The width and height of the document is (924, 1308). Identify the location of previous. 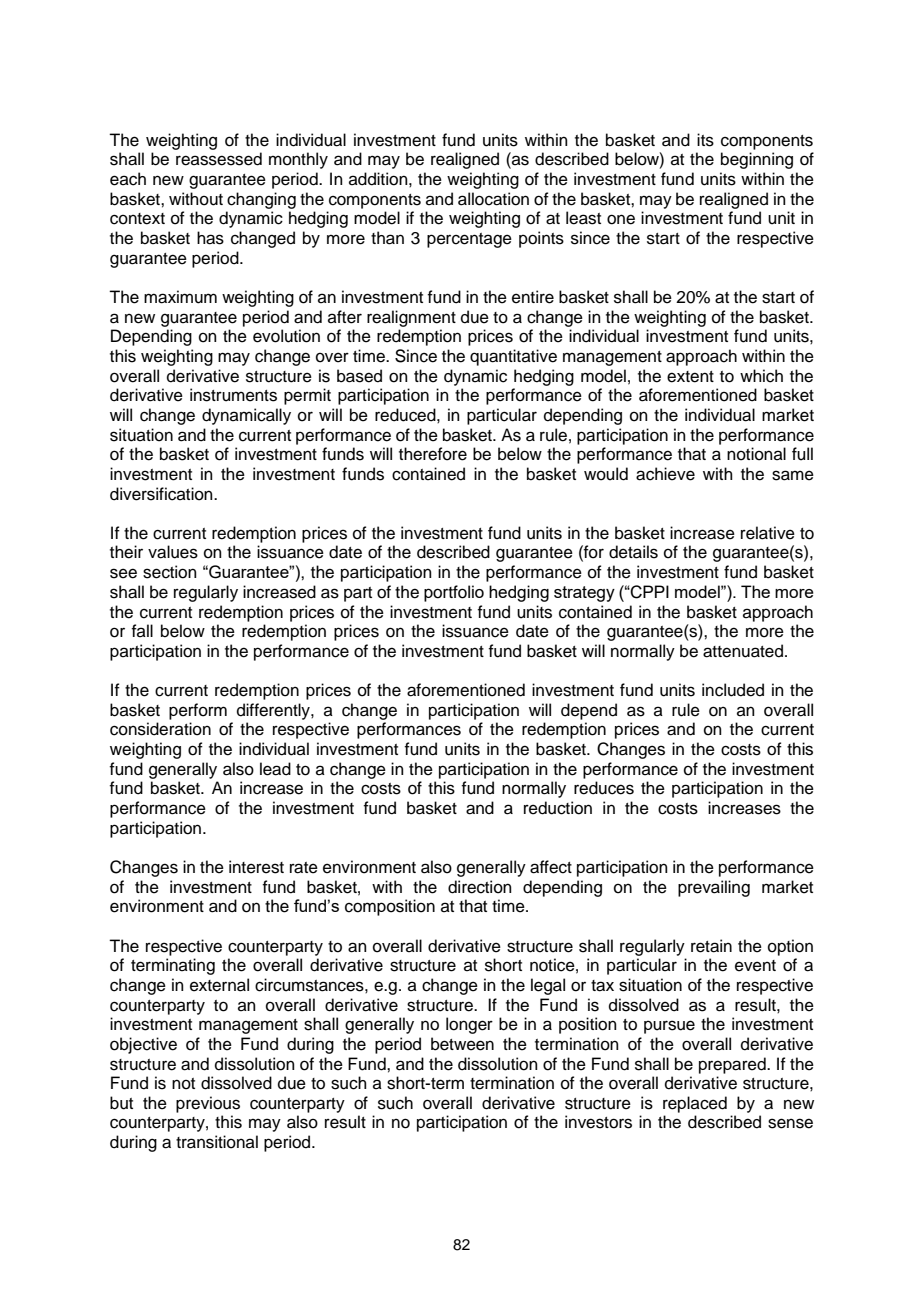
(208, 1104).
